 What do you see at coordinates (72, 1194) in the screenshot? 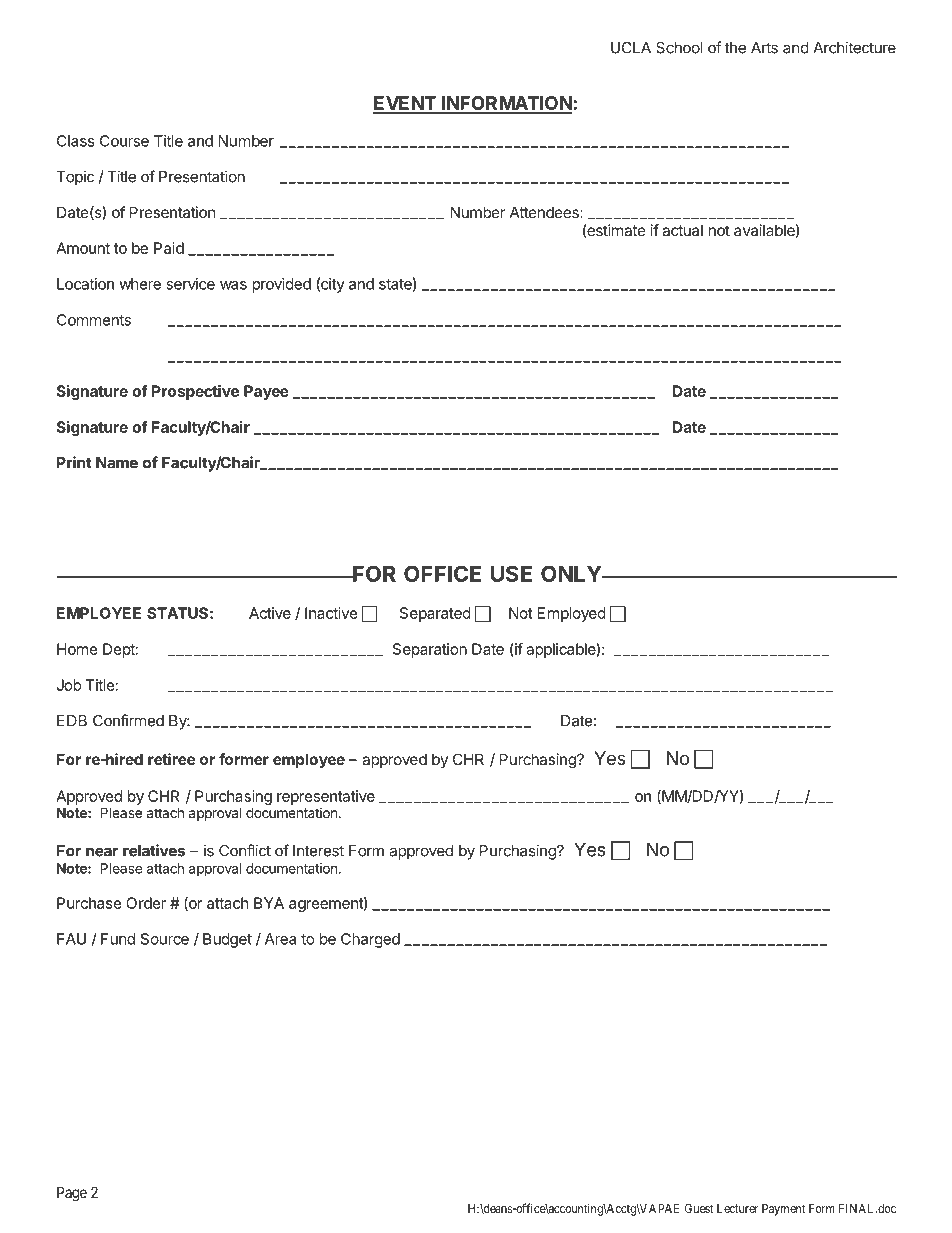
I see `Page` at bounding box center [72, 1194].
